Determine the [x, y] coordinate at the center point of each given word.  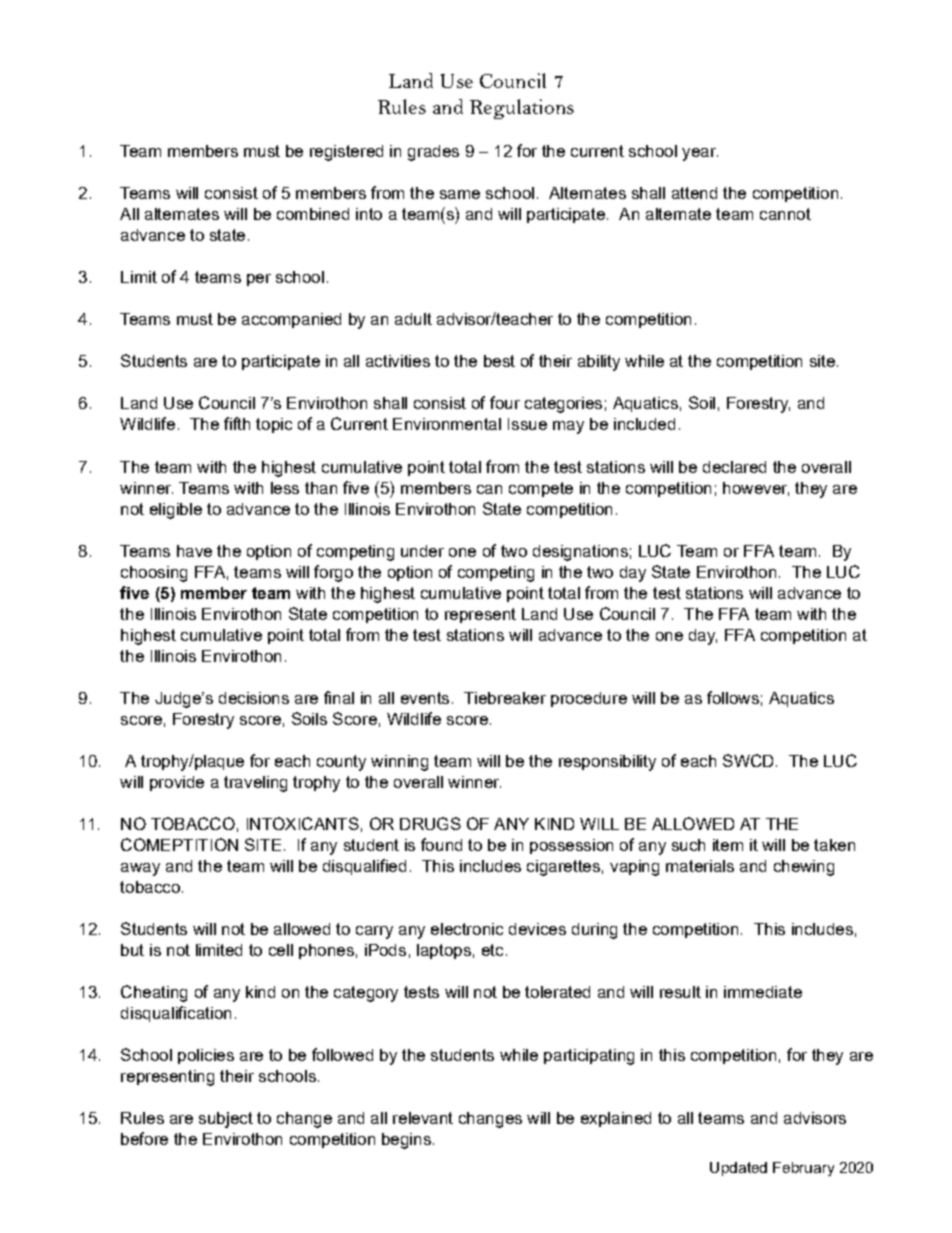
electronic [467, 929]
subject [226, 1120]
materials [700, 866]
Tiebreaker [505, 698]
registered [346, 153]
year [700, 154]
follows [733, 697]
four [505, 402]
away [140, 869]
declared [734, 467]
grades [433, 153]
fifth [237, 423]
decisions [254, 698]
